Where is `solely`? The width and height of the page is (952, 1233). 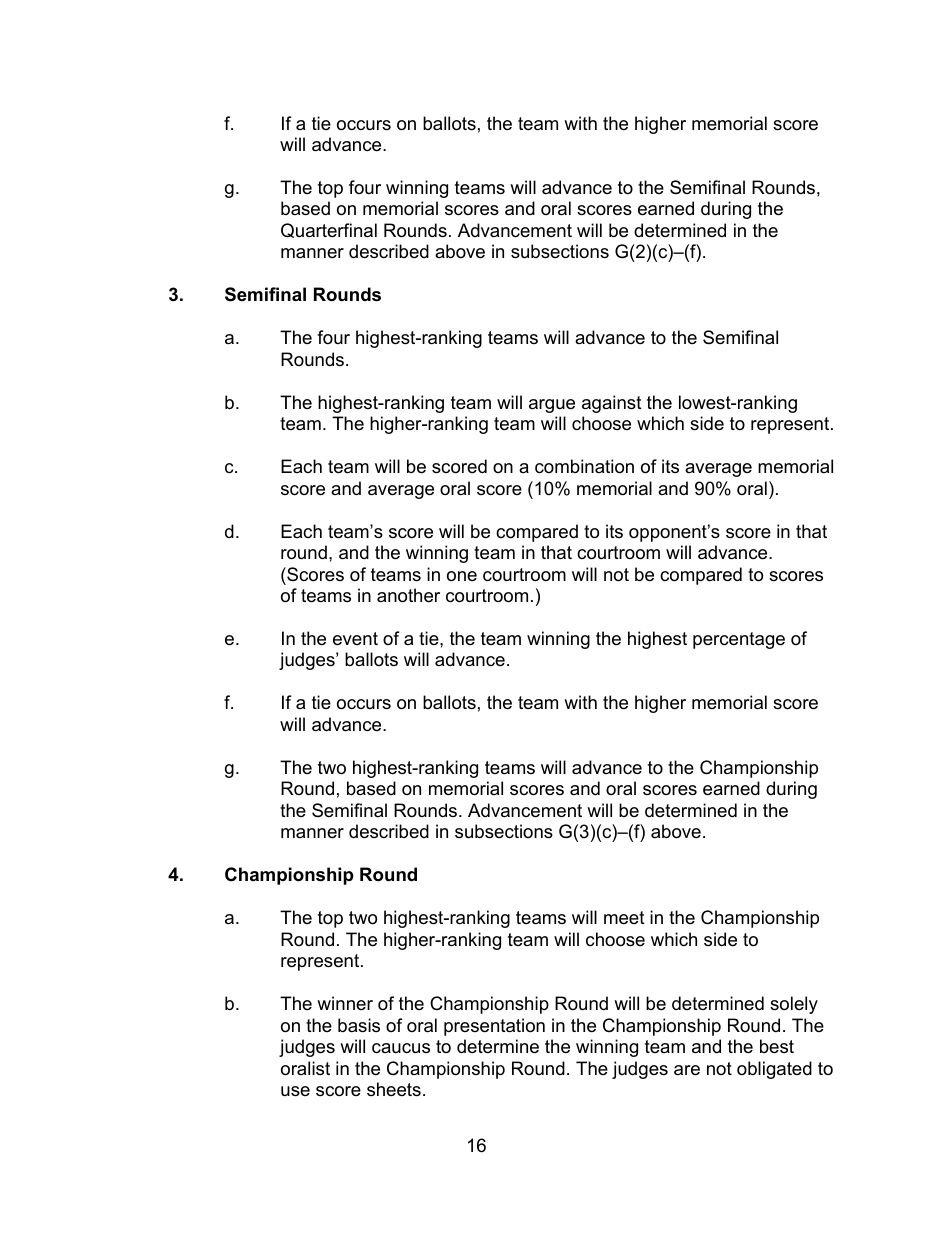
solely is located at coordinates (794, 1005).
